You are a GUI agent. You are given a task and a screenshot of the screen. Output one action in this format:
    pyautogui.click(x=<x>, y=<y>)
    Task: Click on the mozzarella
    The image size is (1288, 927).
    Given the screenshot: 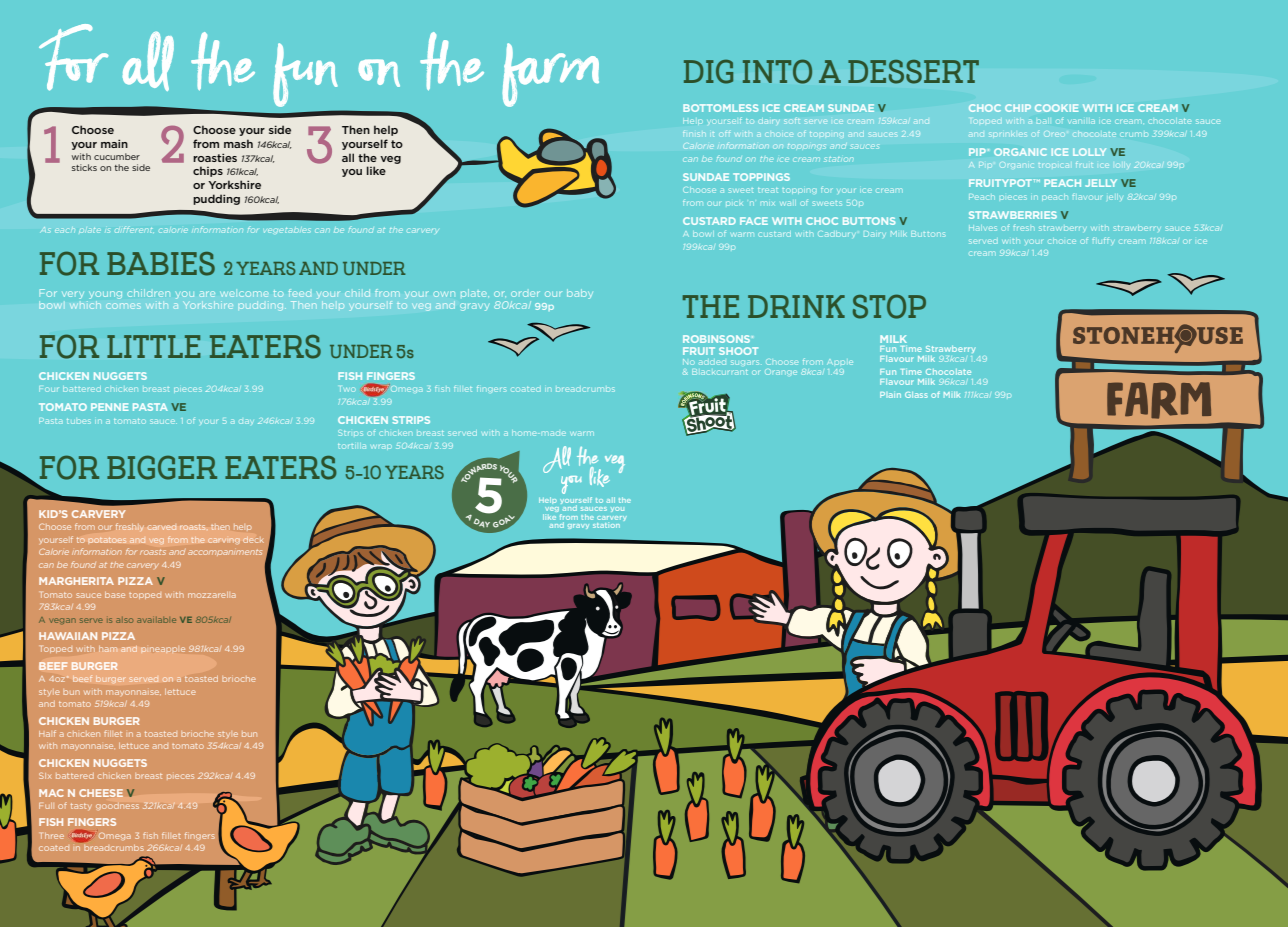 What is the action you would take?
    pyautogui.click(x=212, y=595)
